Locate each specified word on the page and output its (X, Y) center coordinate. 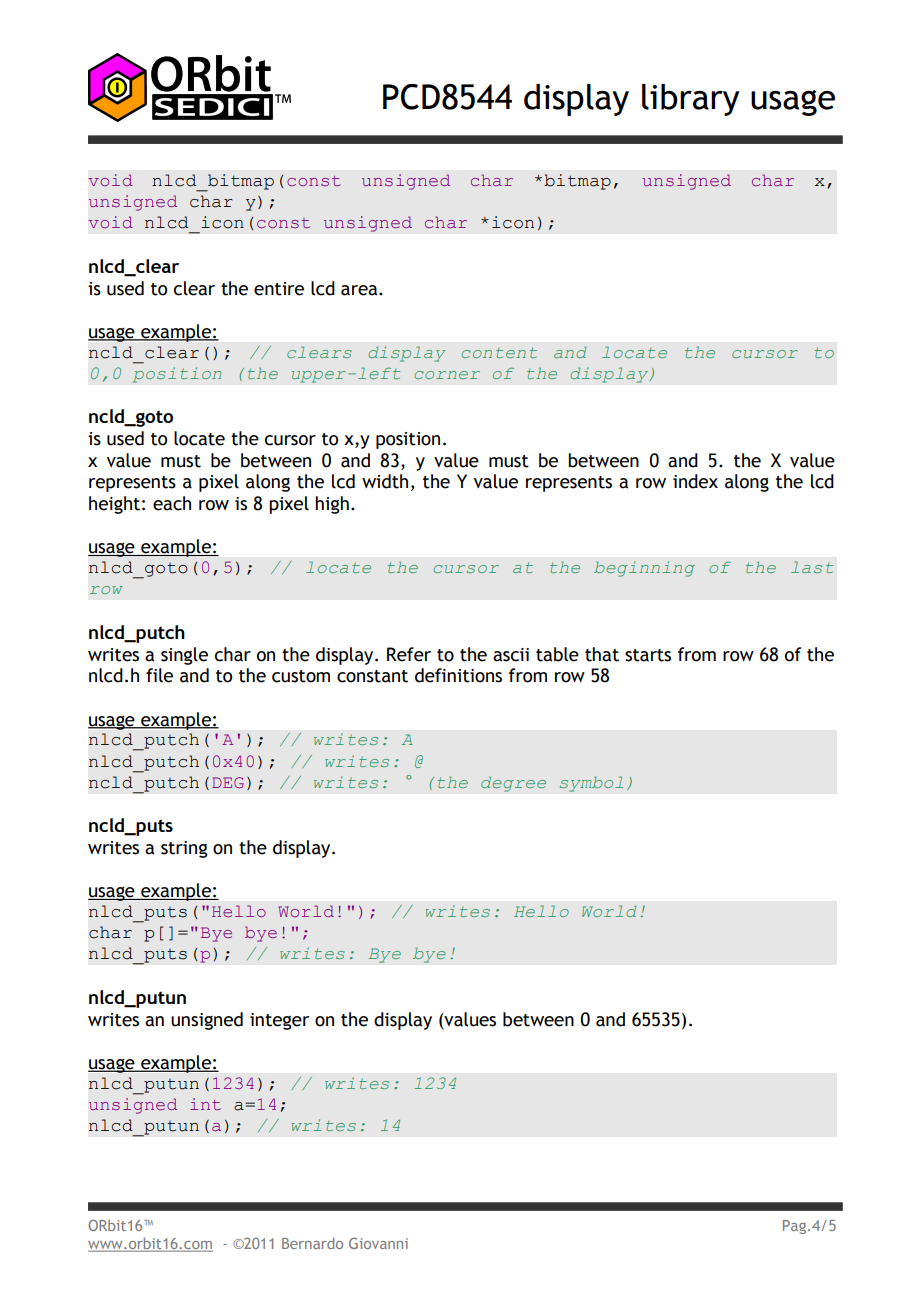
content (499, 352)
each (172, 503)
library (690, 100)
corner (447, 375)
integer (279, 1021)
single (184, 656)
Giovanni (378, 1243)
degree (513, 784)
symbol (591, 784)
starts (648, 655)
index (695, 481)
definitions (458, 675)
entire (279, 289)
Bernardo (312, 1243)
